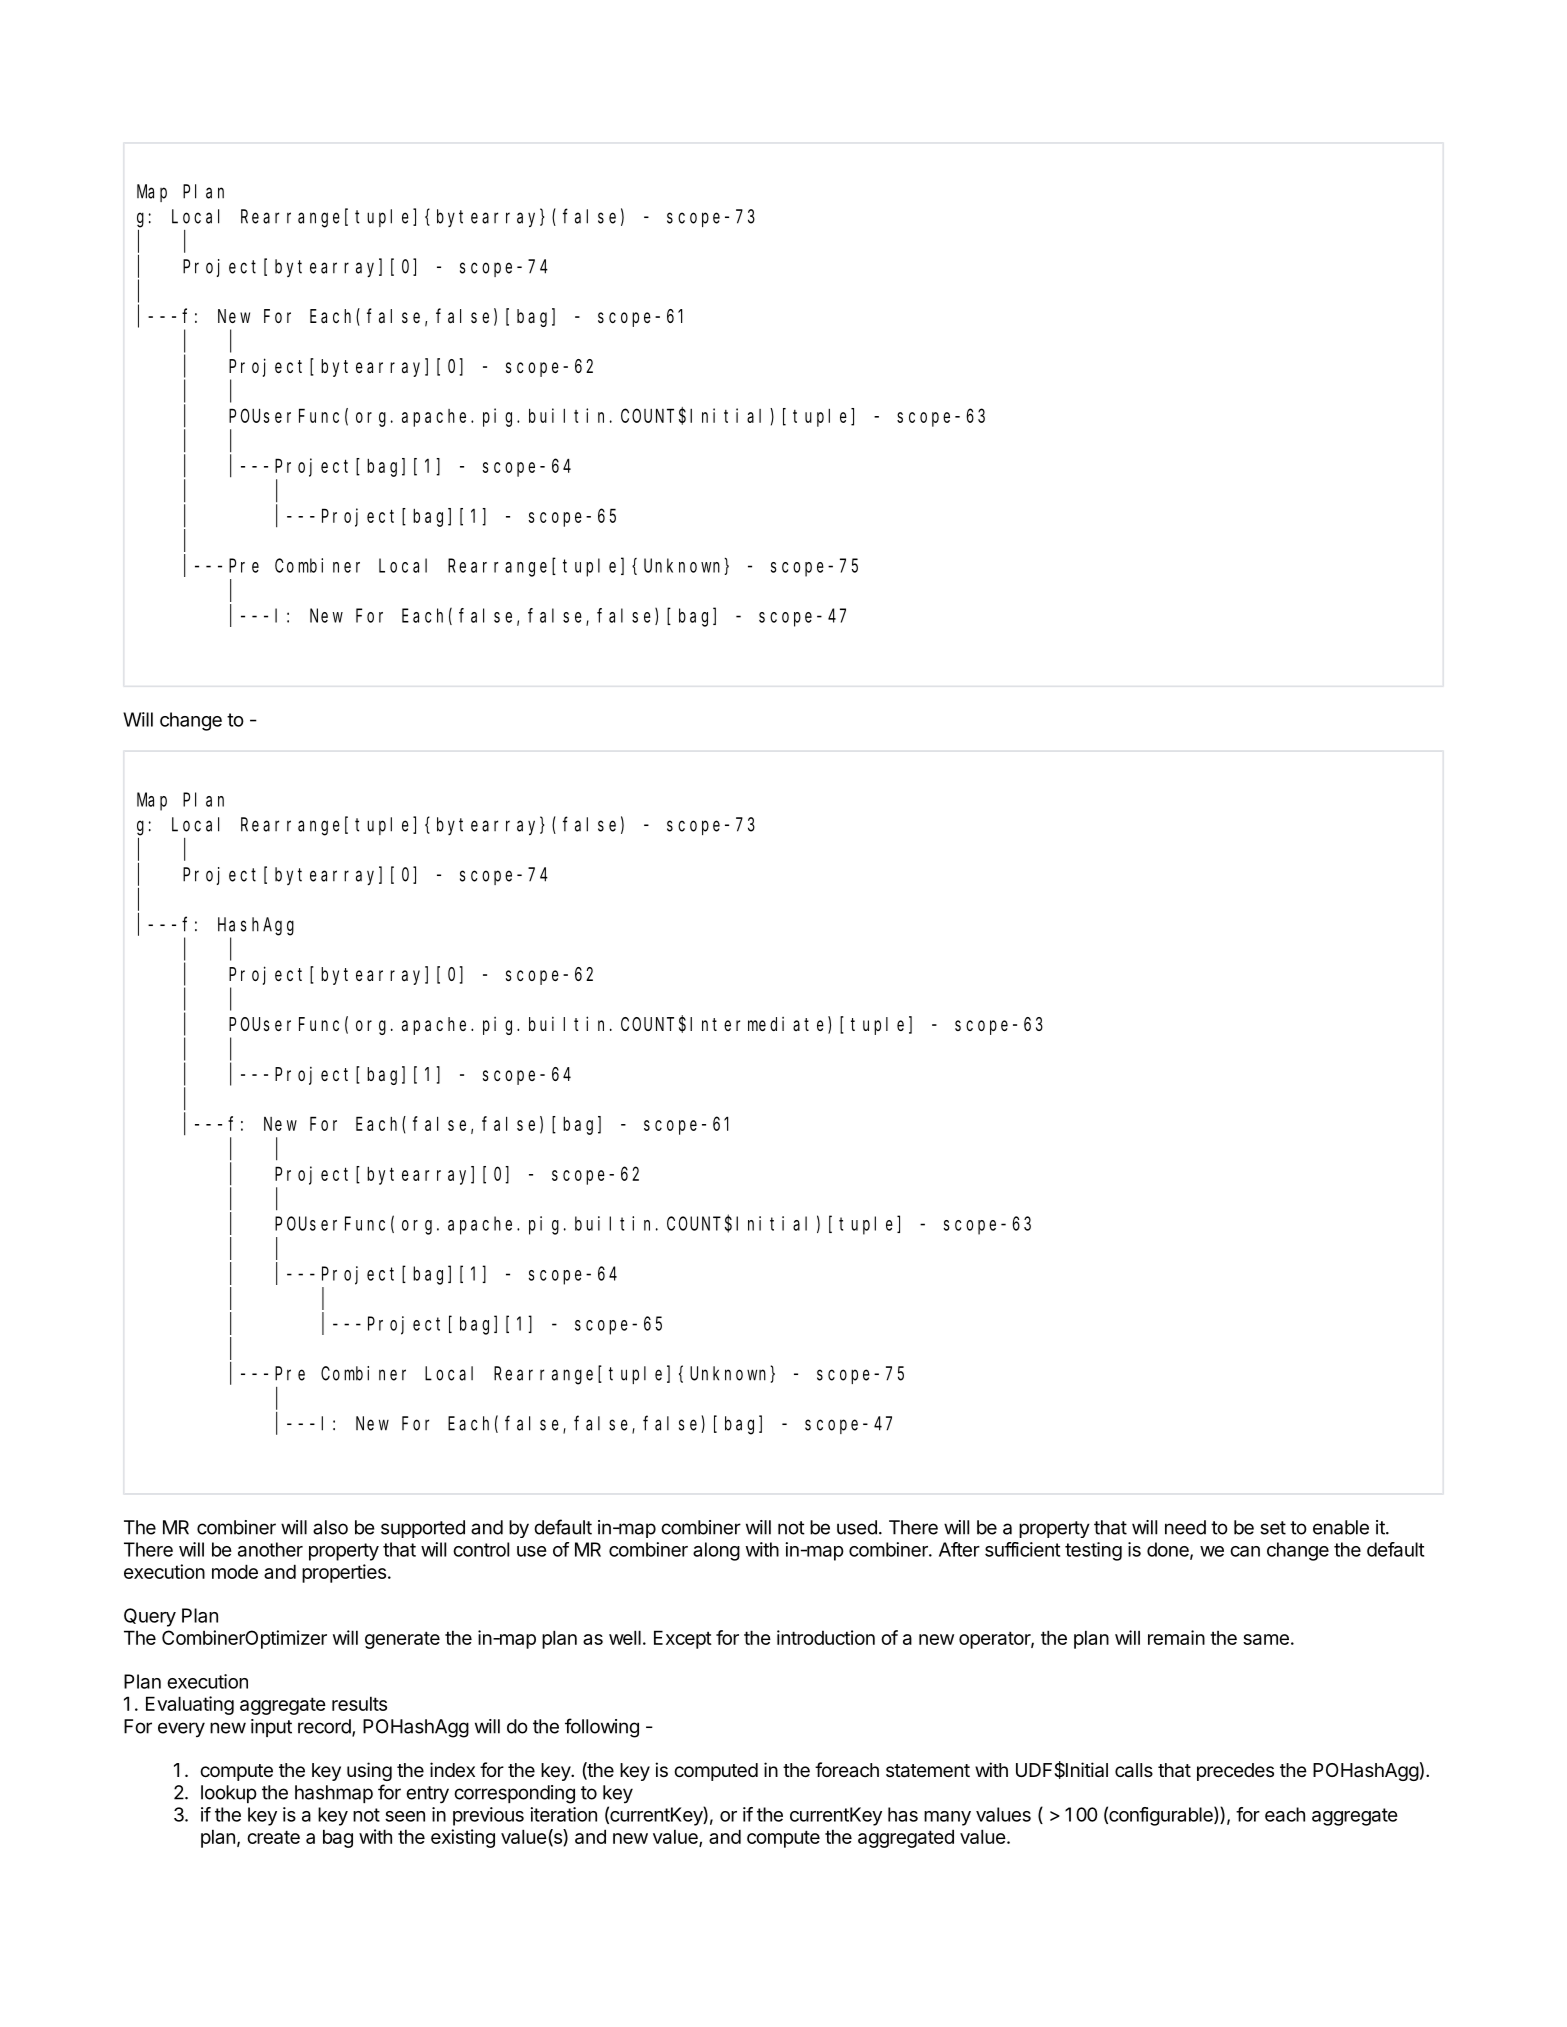 This screenshot has width=1567, height=2027. Describe the element at coordinates (716, 1551) in the screenshot. I see `along` at that location.
